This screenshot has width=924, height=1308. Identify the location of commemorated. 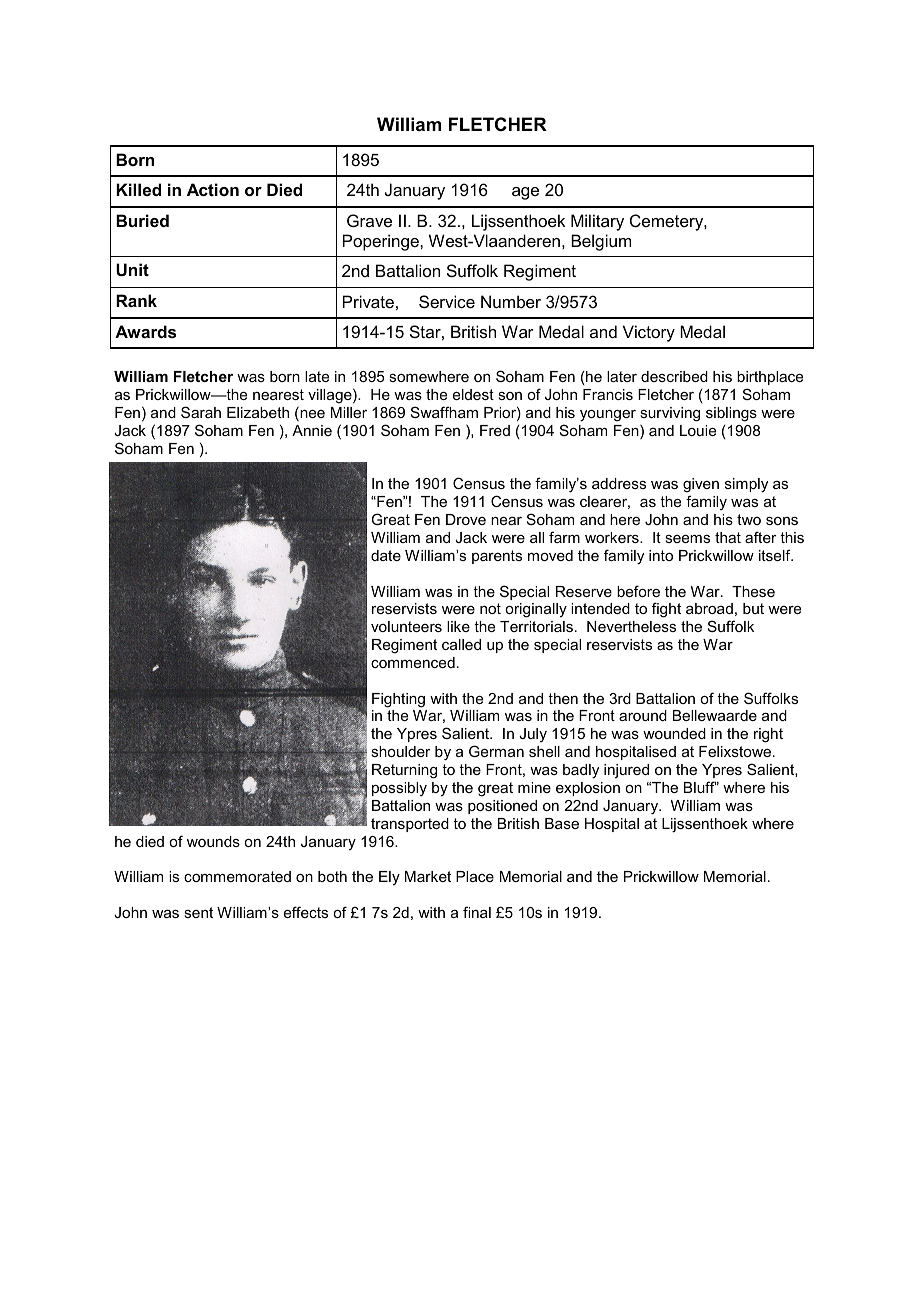
(237, 876).
